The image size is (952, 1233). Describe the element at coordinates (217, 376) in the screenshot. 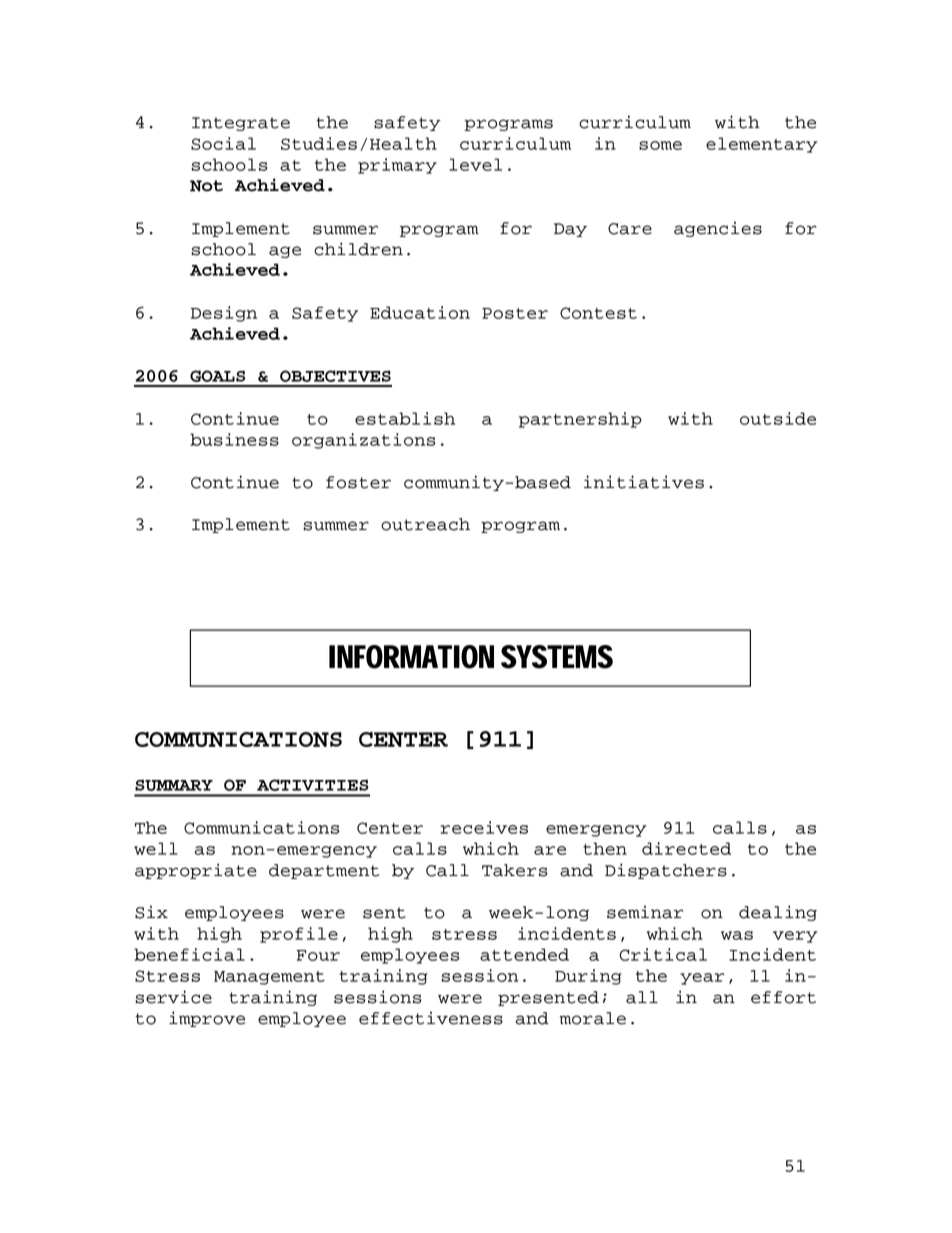

I see `GOALS` at that location.
